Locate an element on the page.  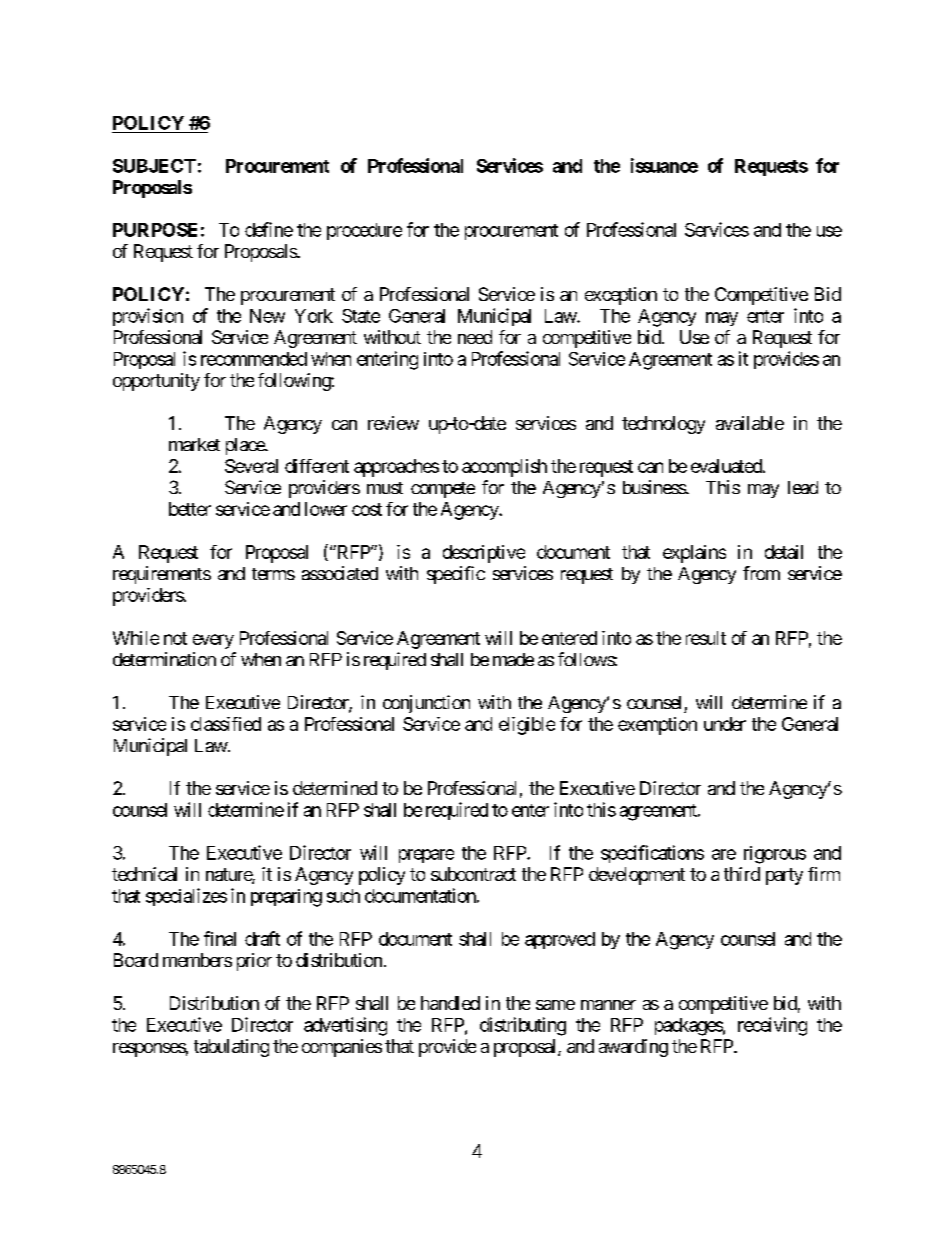
handled is located at coordinates (450, 1003).
